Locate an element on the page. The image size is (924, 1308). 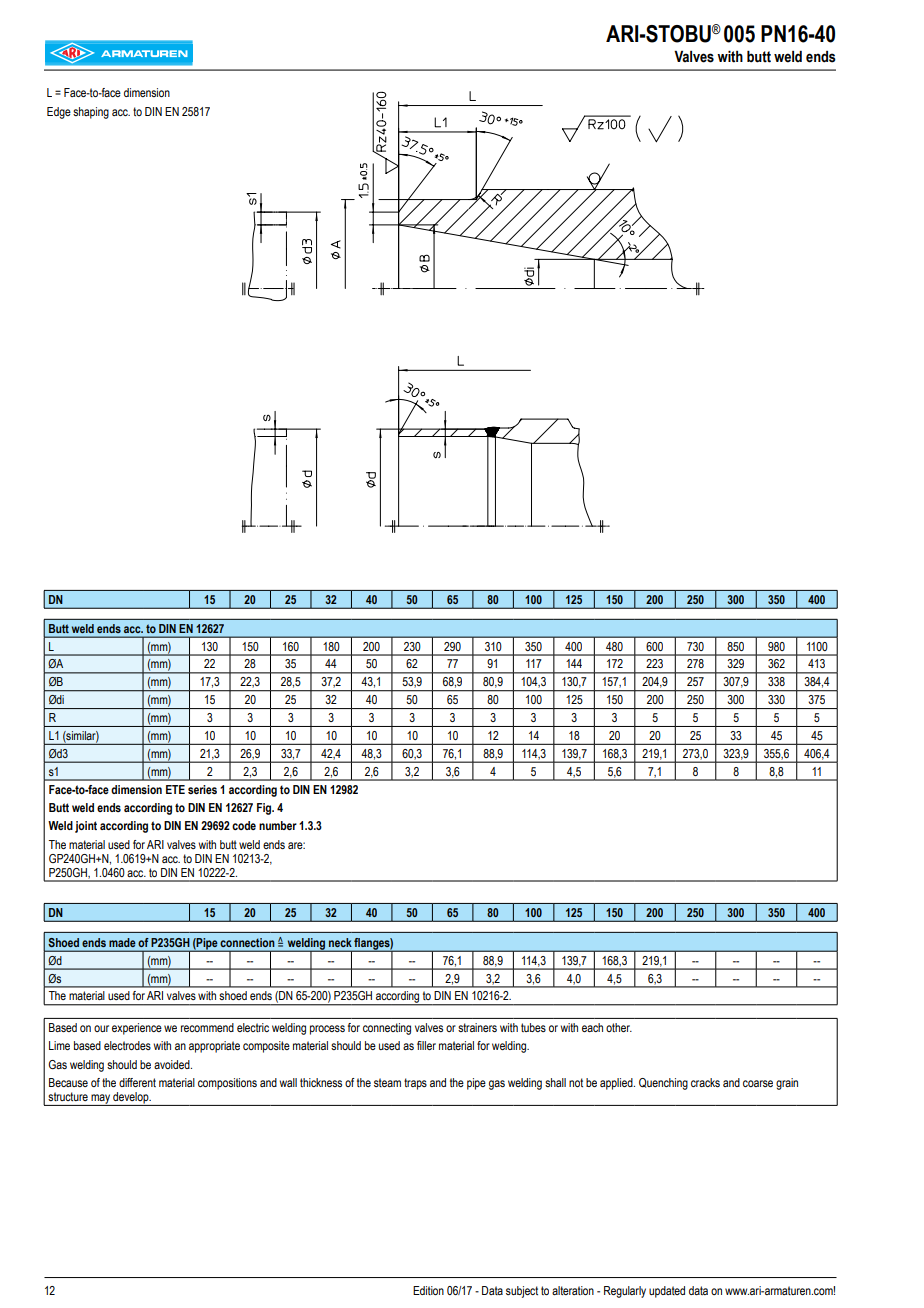
develop is located at coordinates (131, 1099).
